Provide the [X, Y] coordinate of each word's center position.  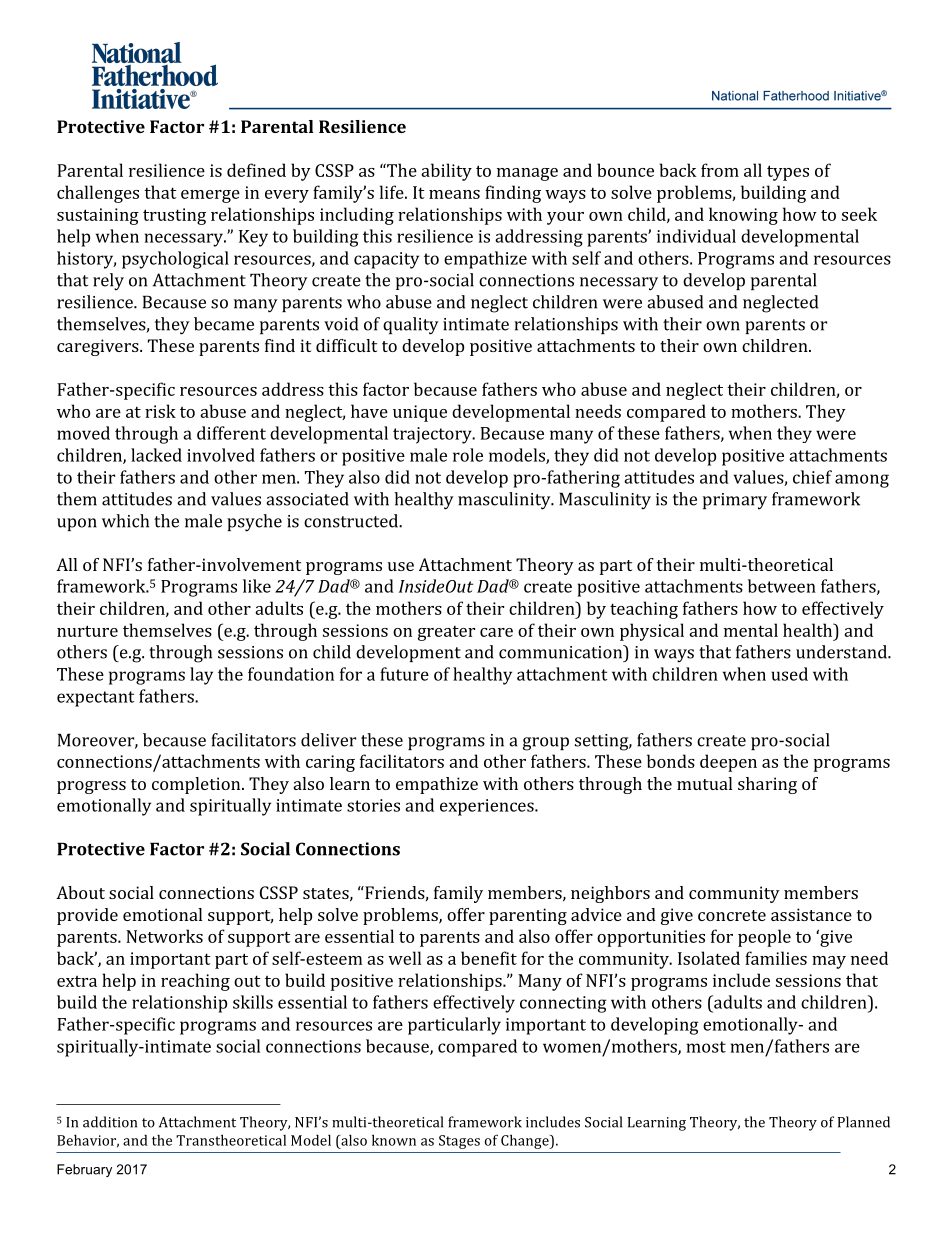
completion [197, 785]
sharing [767, 785]
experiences [488, 807]
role [468, 455]
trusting [174, 216]
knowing [743, 216]
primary [735, 501]
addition [110, 1122]
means [454, 194]
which [125, 521]
